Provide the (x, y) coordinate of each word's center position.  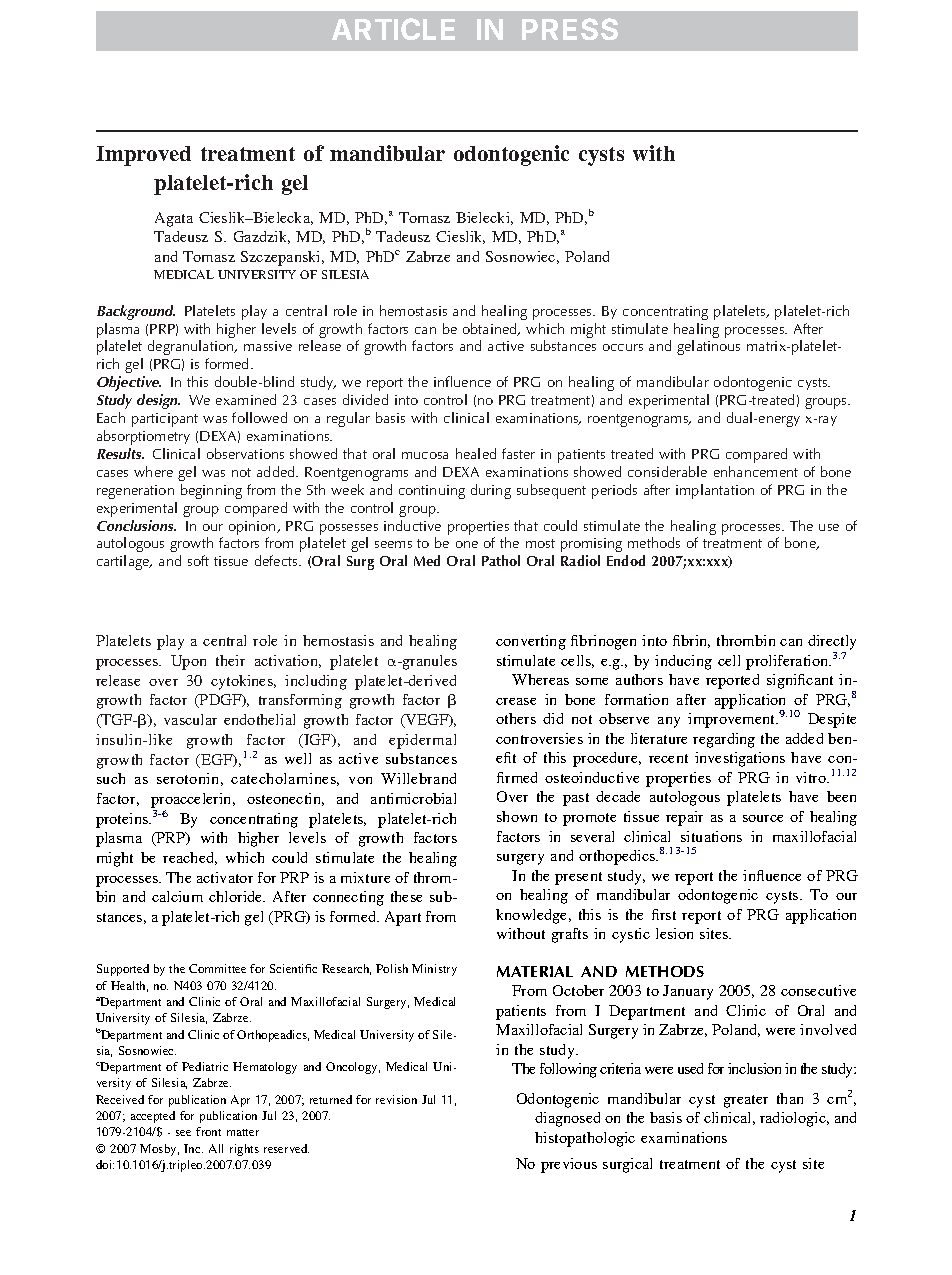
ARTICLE (393, 29)
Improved (143, 156)
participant (165, 420)
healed (476, 453)
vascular (190, 719)
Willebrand (418, 778)
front (208, 1131)
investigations (740, 759)
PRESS (570, 29)
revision (396, 1099)
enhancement (756, 471)
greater (746, 1101)
